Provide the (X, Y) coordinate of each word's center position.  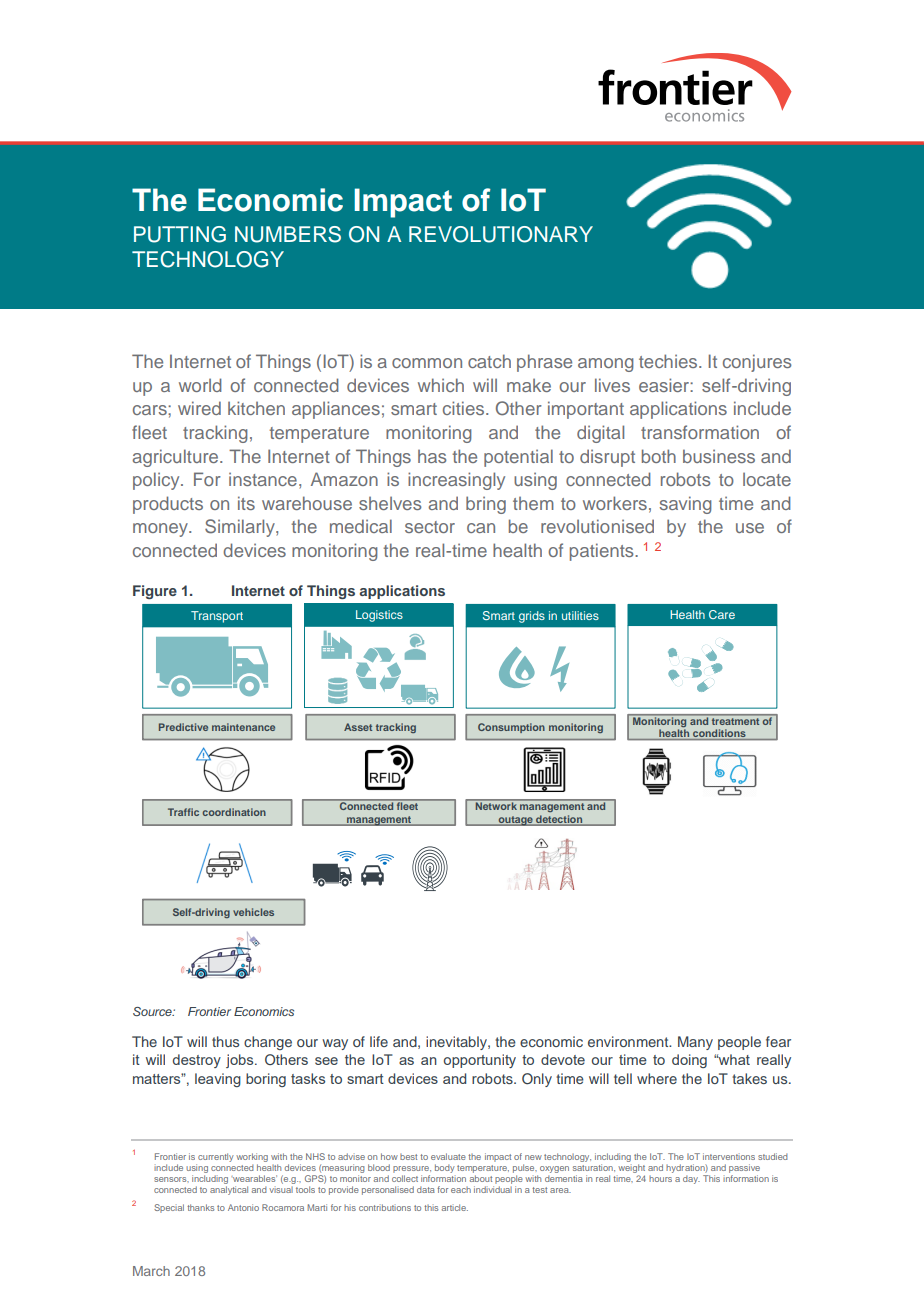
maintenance (243, 727)
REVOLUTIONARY (501, 234)
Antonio (243, 1207)
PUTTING (180, 234)
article (455, 1207)
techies (669, 361)
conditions (719, 734)
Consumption (511, 728)
